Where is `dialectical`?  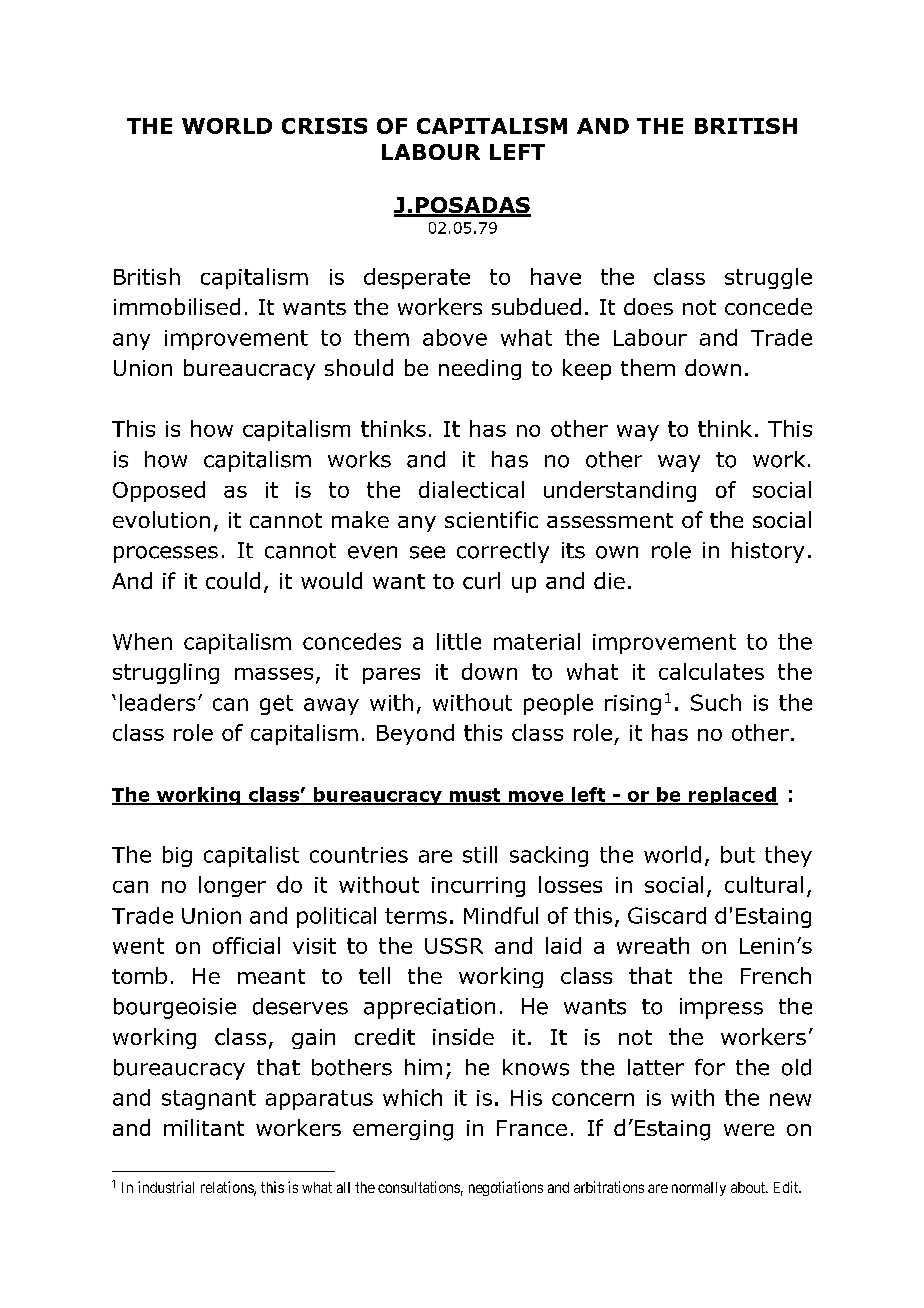 dialectical is located at coordinates (471, 489).
